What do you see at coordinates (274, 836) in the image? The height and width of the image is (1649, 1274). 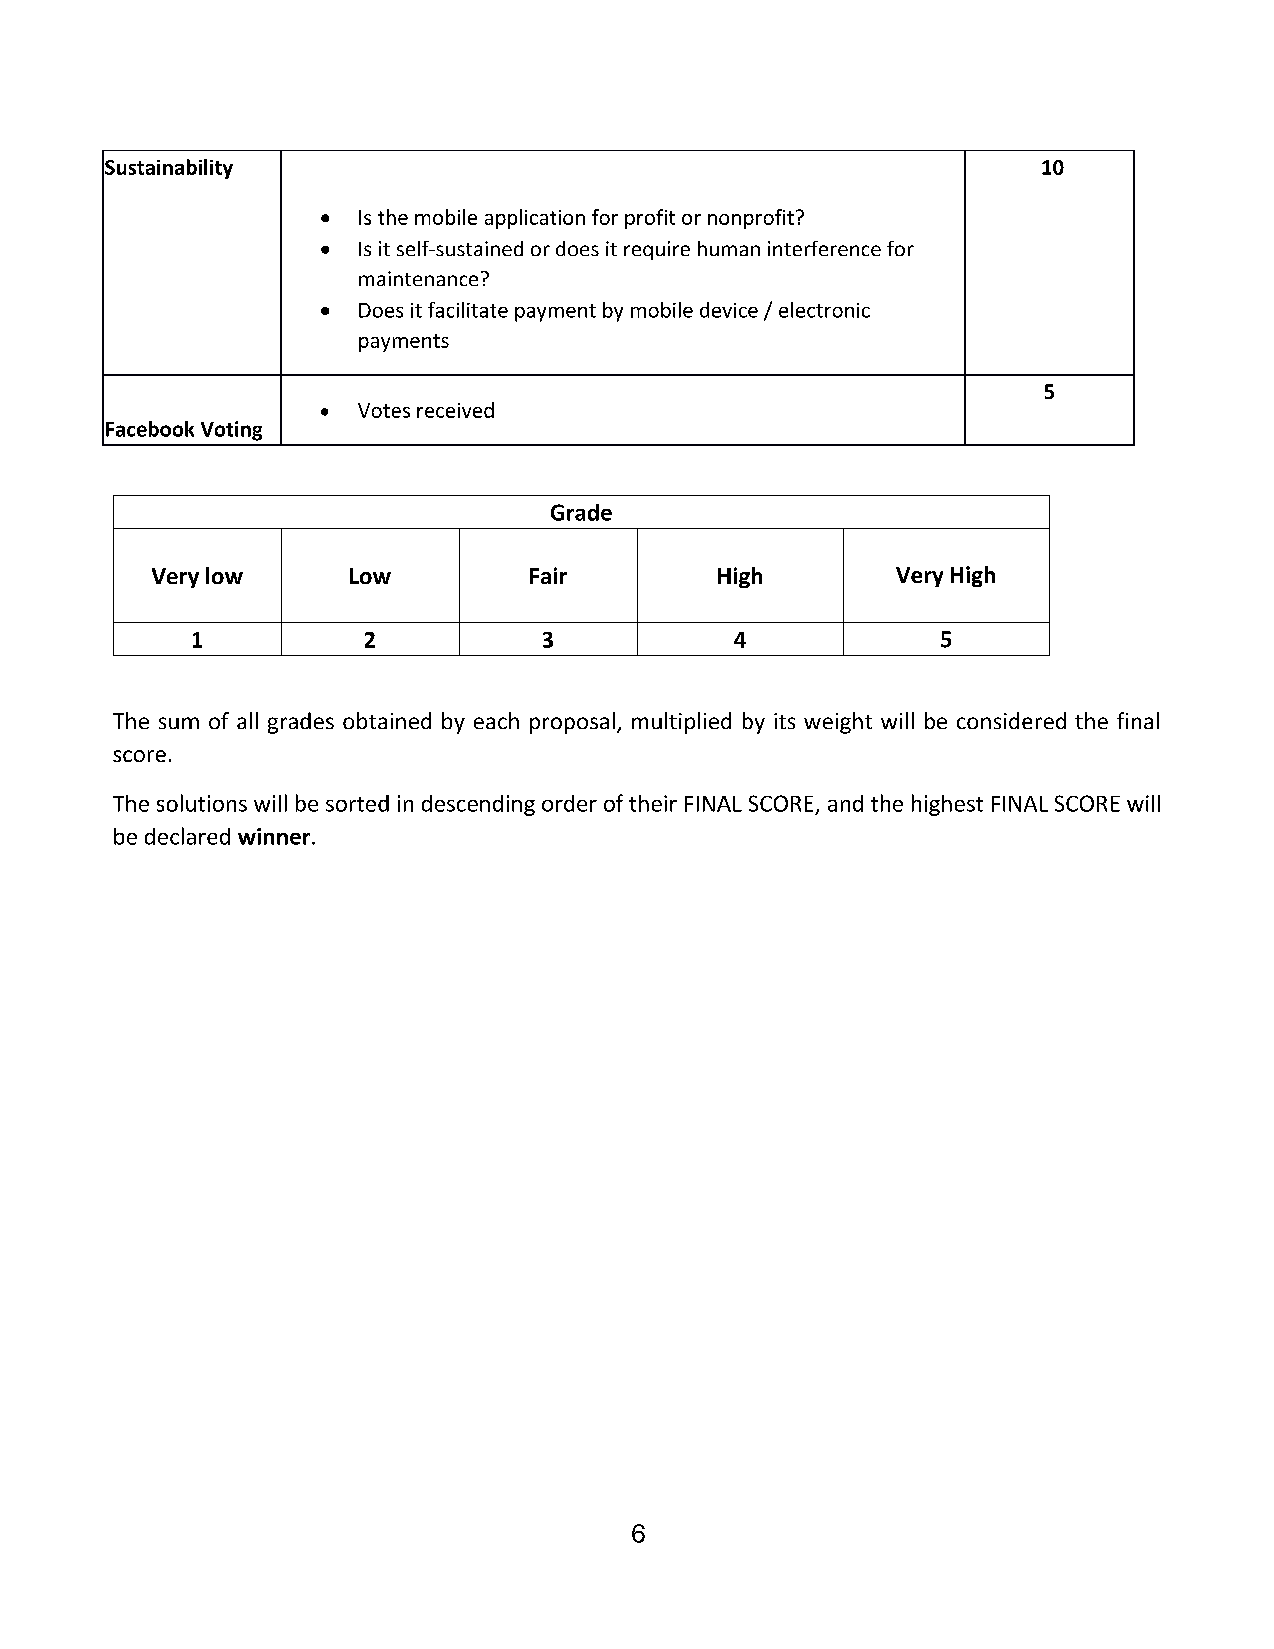 I see `winner` at bounding box center [274, 836].
